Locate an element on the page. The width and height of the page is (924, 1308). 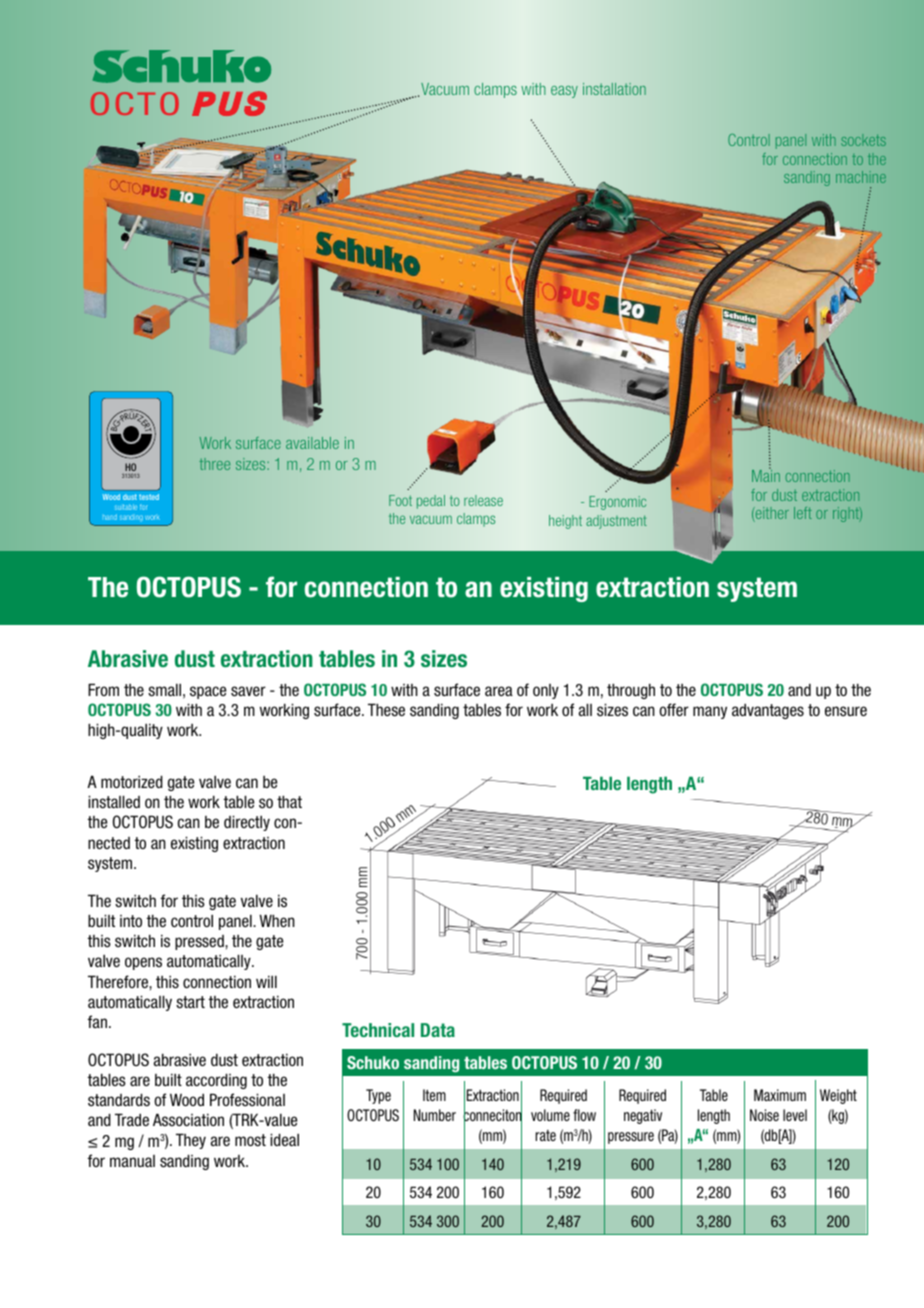
advantages is located at coordinates (768, 711).
